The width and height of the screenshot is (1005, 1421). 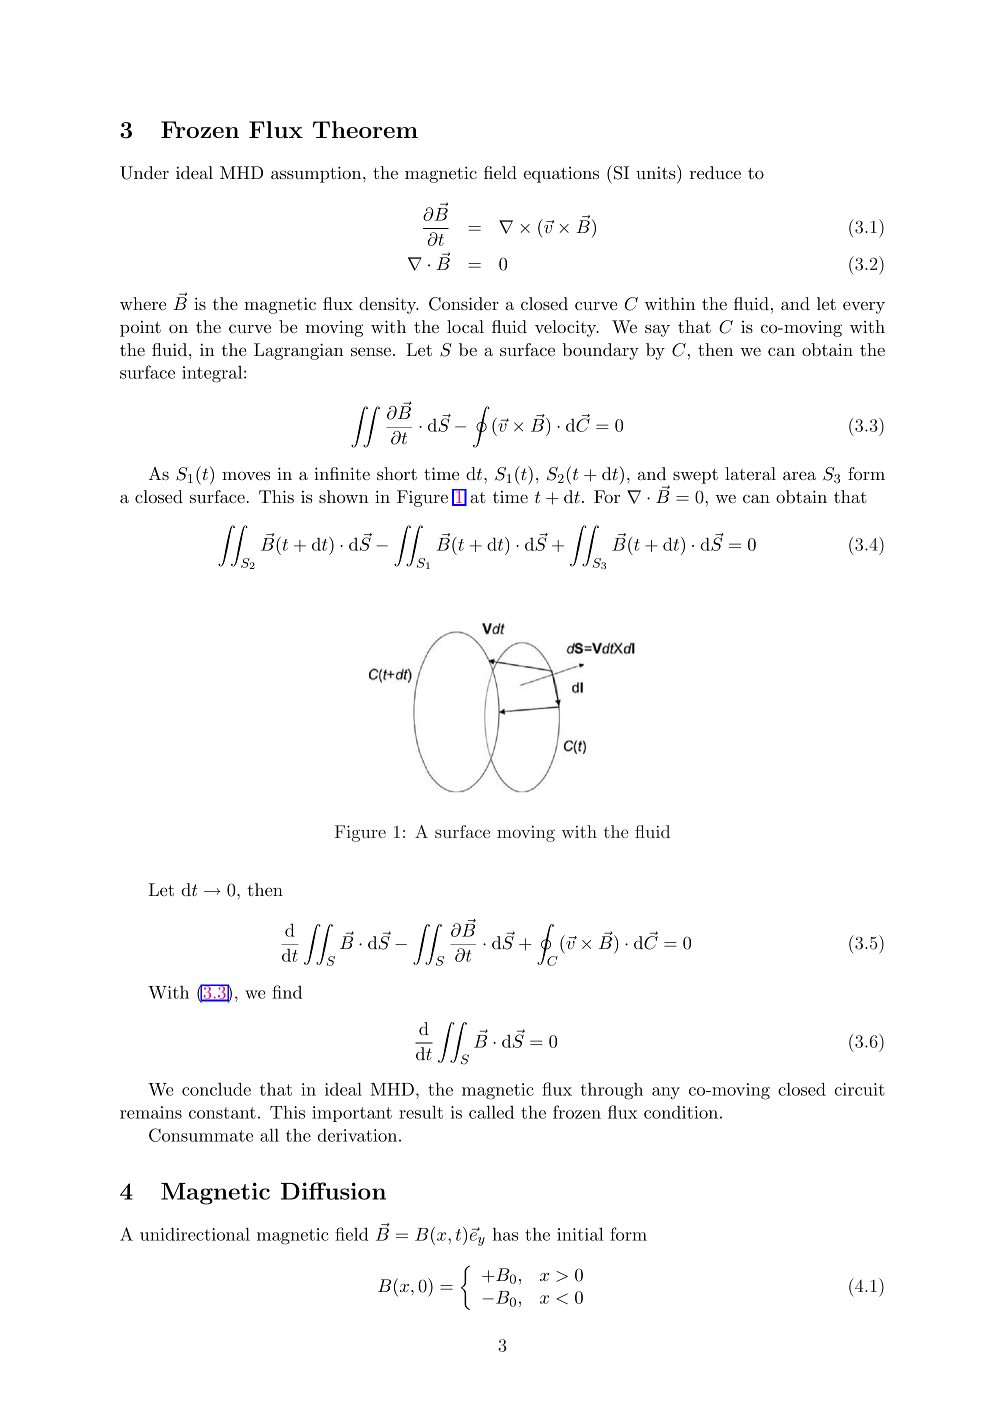 What do you see at coordinates (195, 1234) in the screenshot?
I see `unidirectional` at bounding box center [195, 1234].
